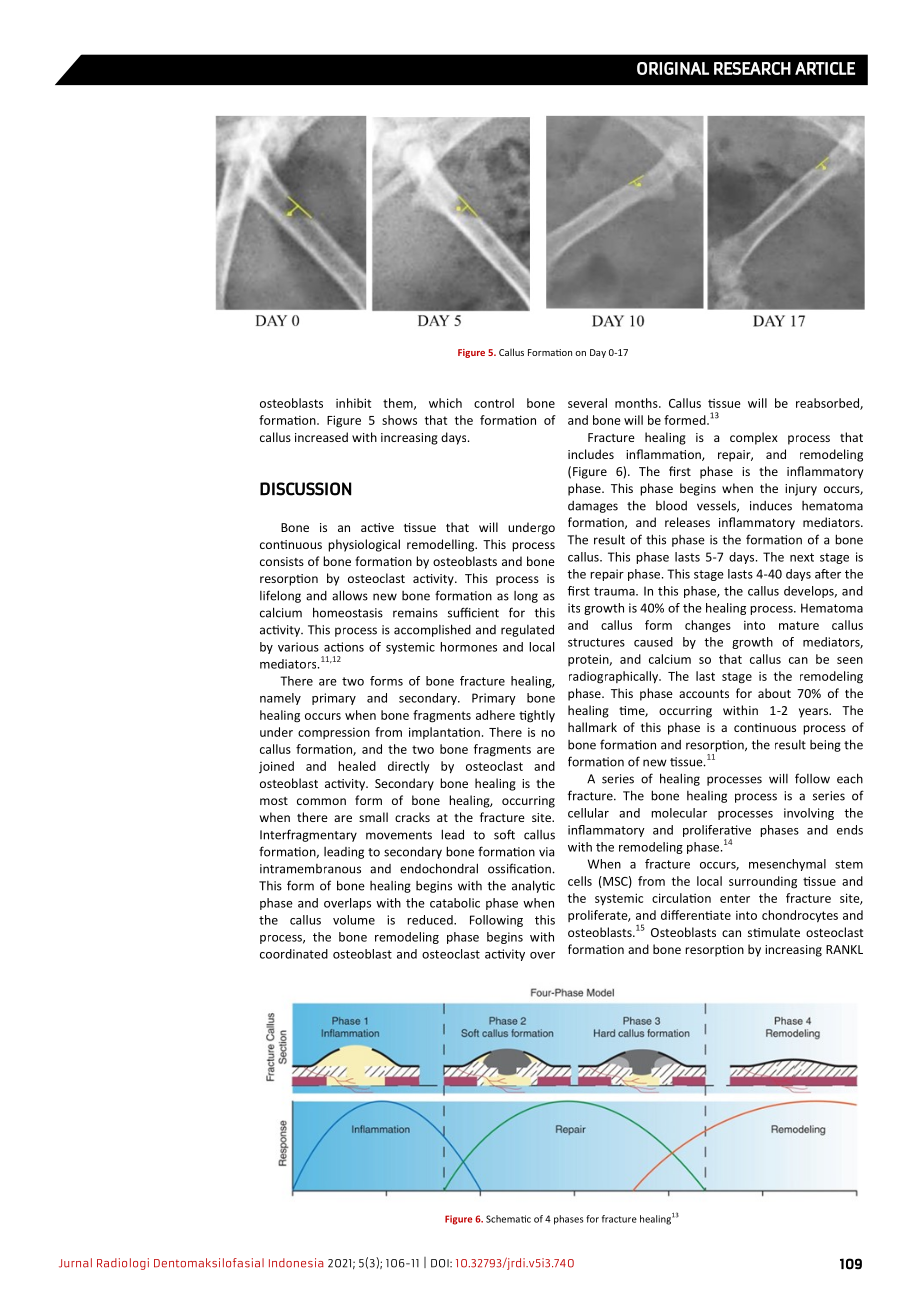 This document has height=1308, width=924. What do you see at coordinates (774, 693) in the document?
I see `about` at bounding box center [774, 693].
